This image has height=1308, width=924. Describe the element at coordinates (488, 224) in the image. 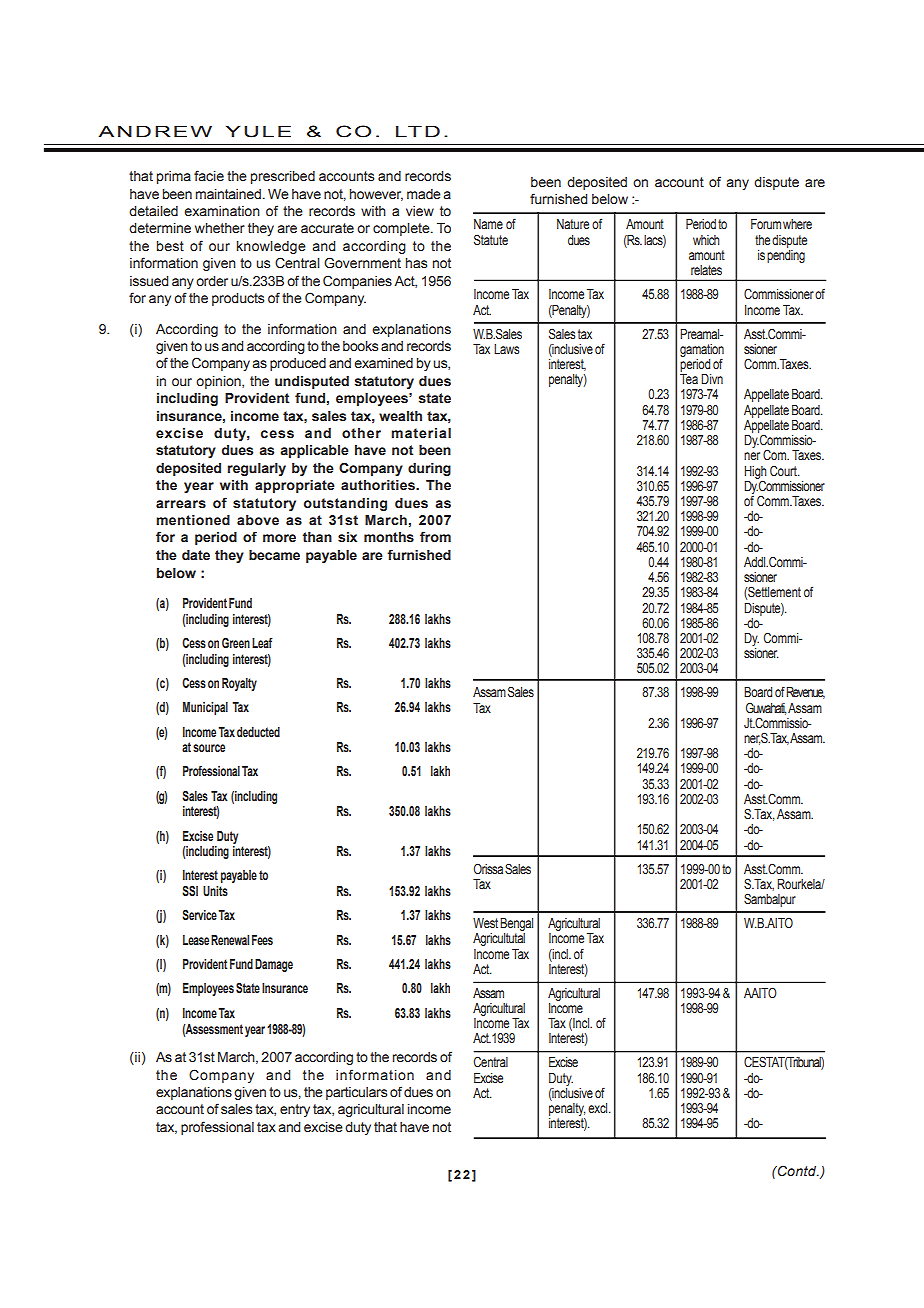

I see `Name` at that location.
